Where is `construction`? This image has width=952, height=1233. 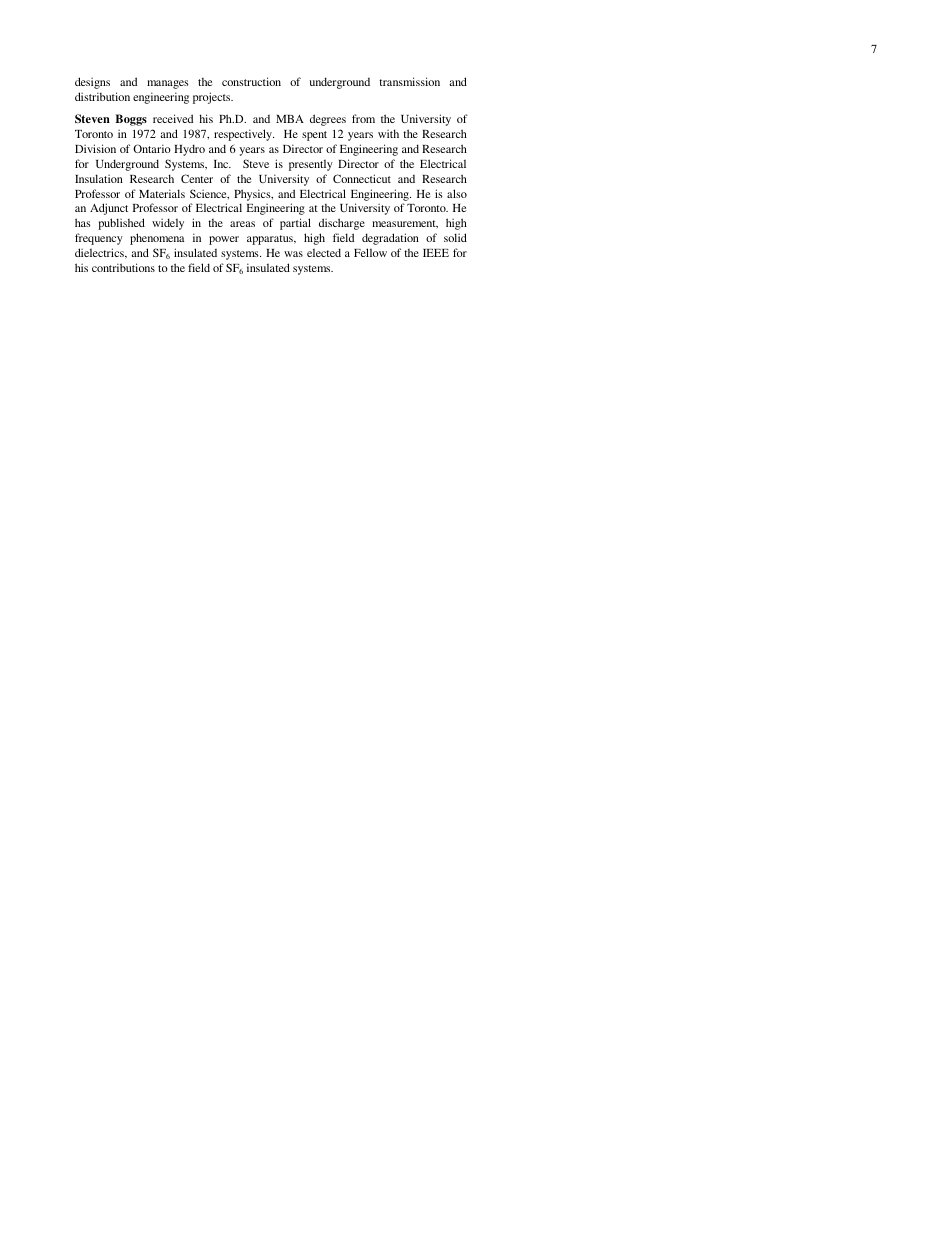
construction is located at coordinates (251, 81).
